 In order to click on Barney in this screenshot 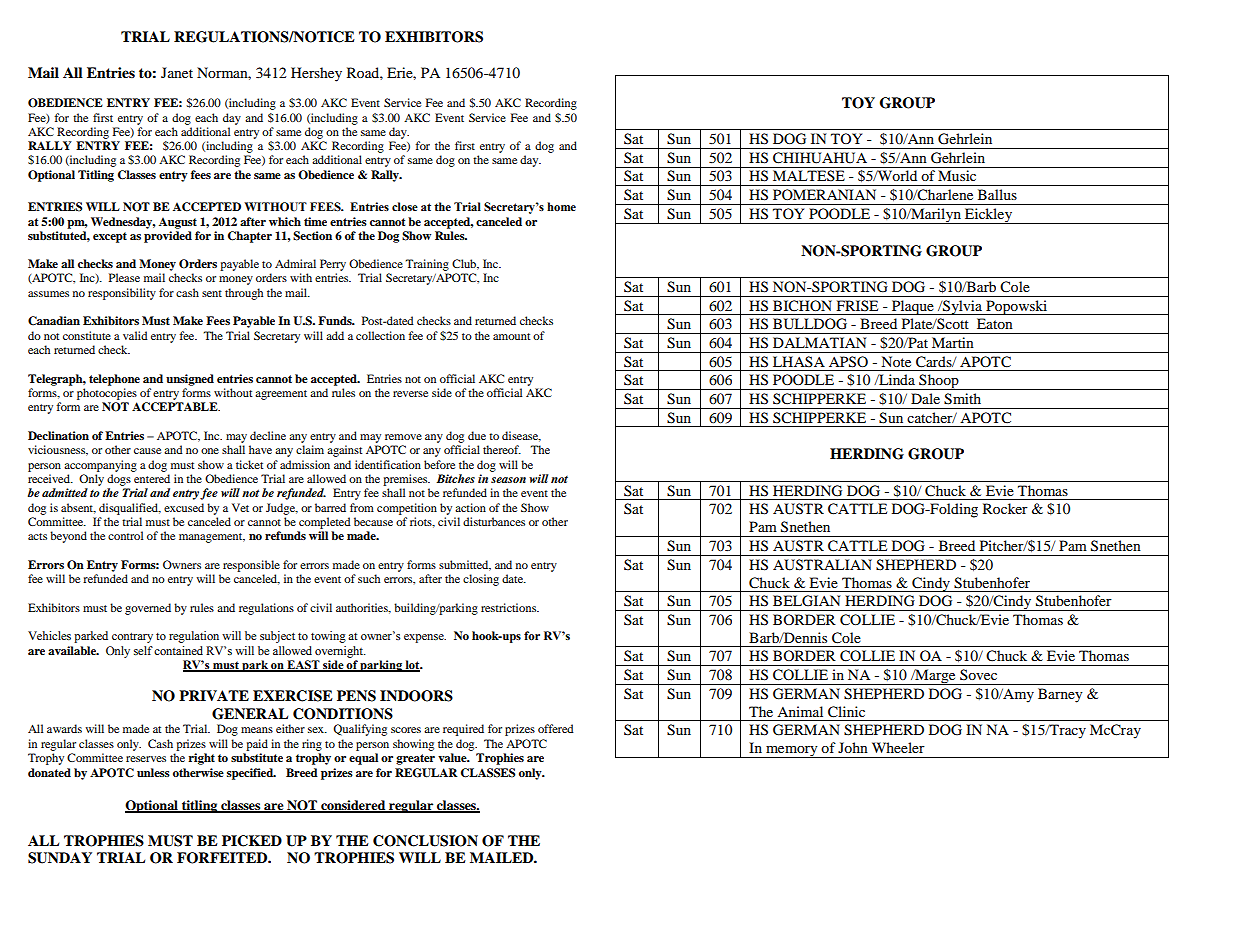, I will do `click(1060, 695)`.
